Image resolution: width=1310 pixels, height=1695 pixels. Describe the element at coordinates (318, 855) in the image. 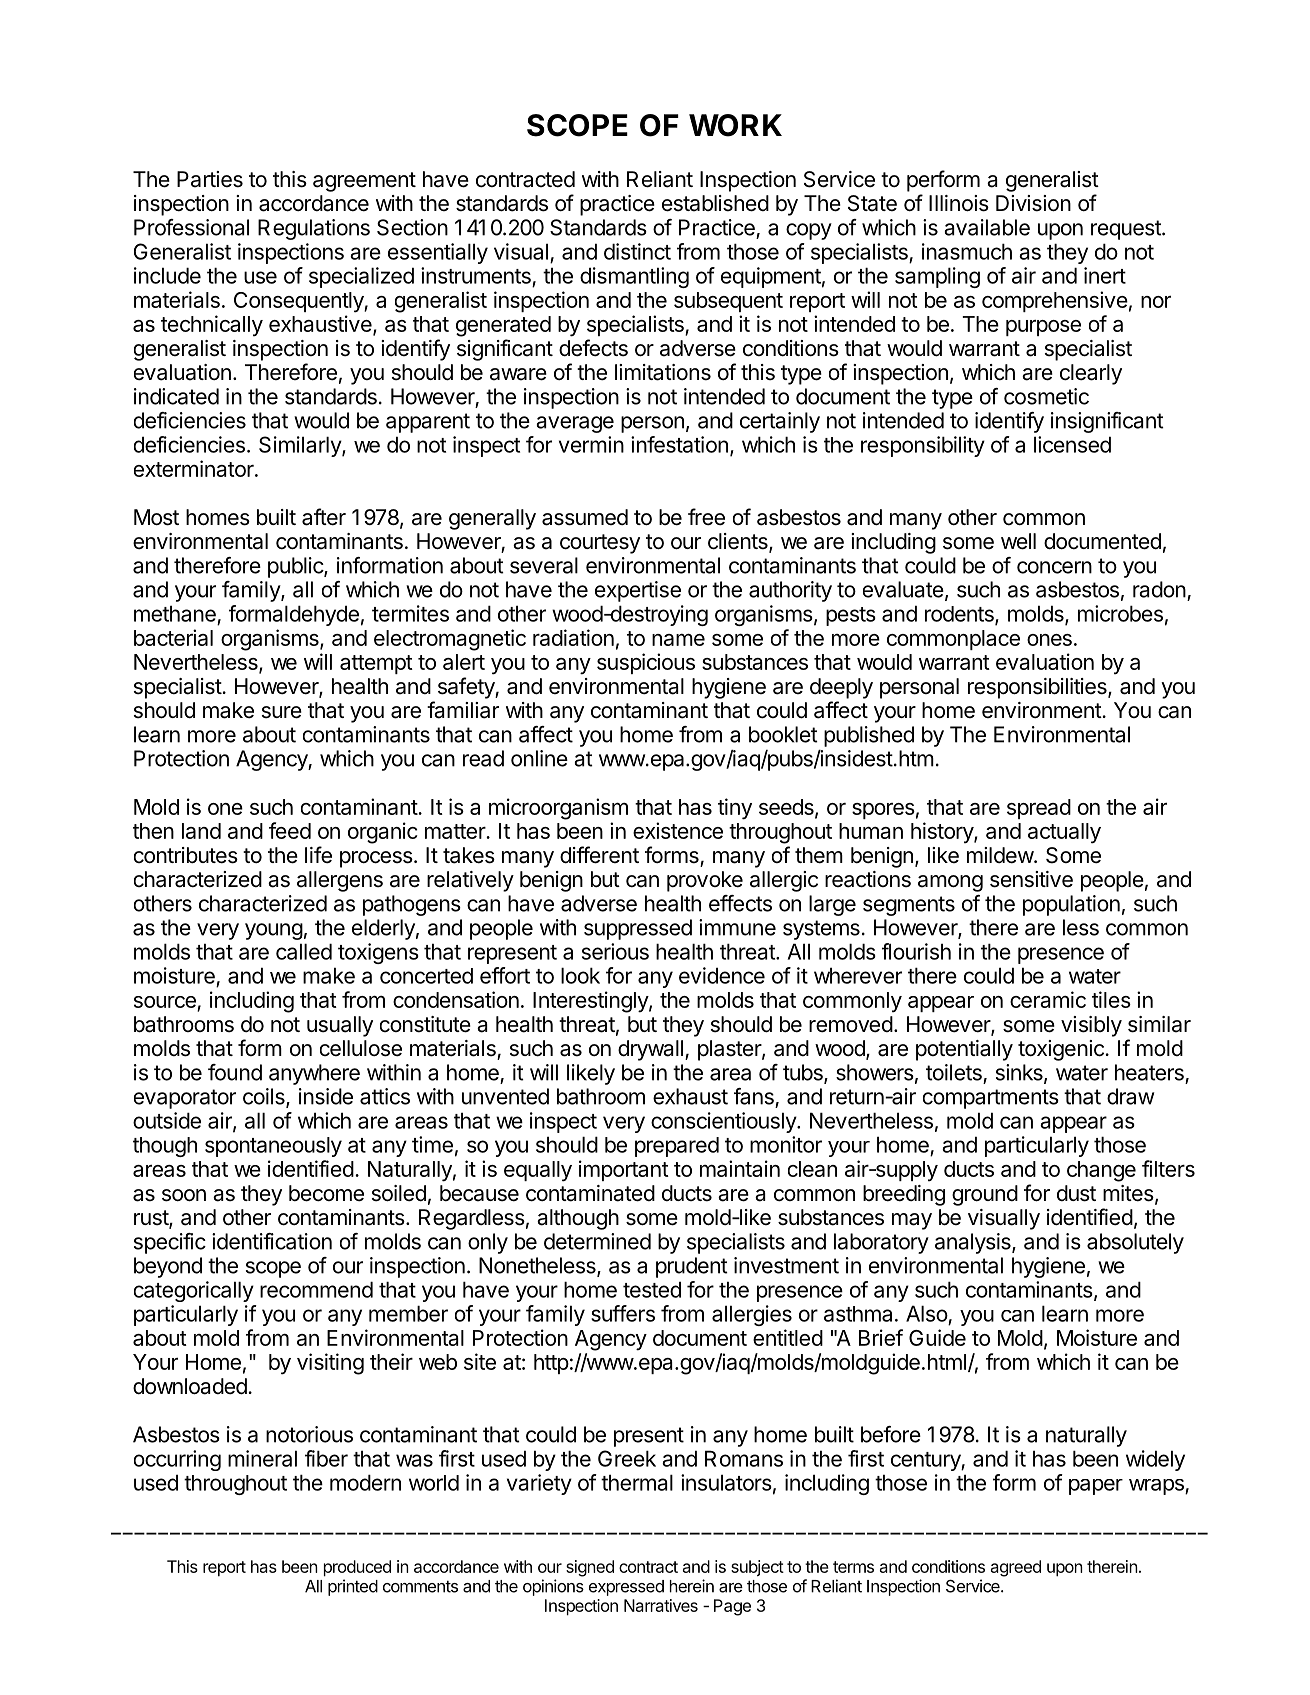

I see `life` at that location.
